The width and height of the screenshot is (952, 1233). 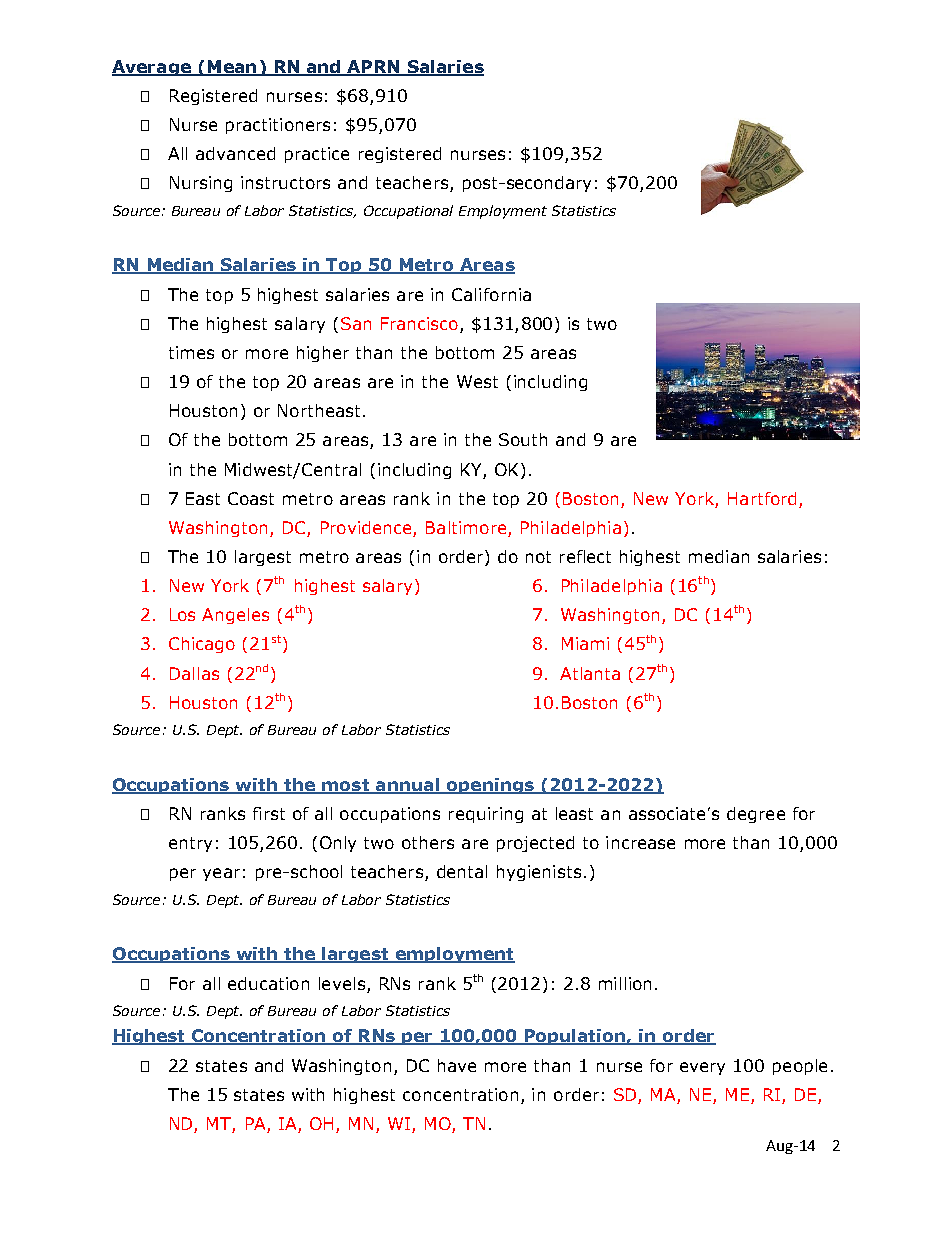 I want to click on every, so click(x=702, y=1068).
